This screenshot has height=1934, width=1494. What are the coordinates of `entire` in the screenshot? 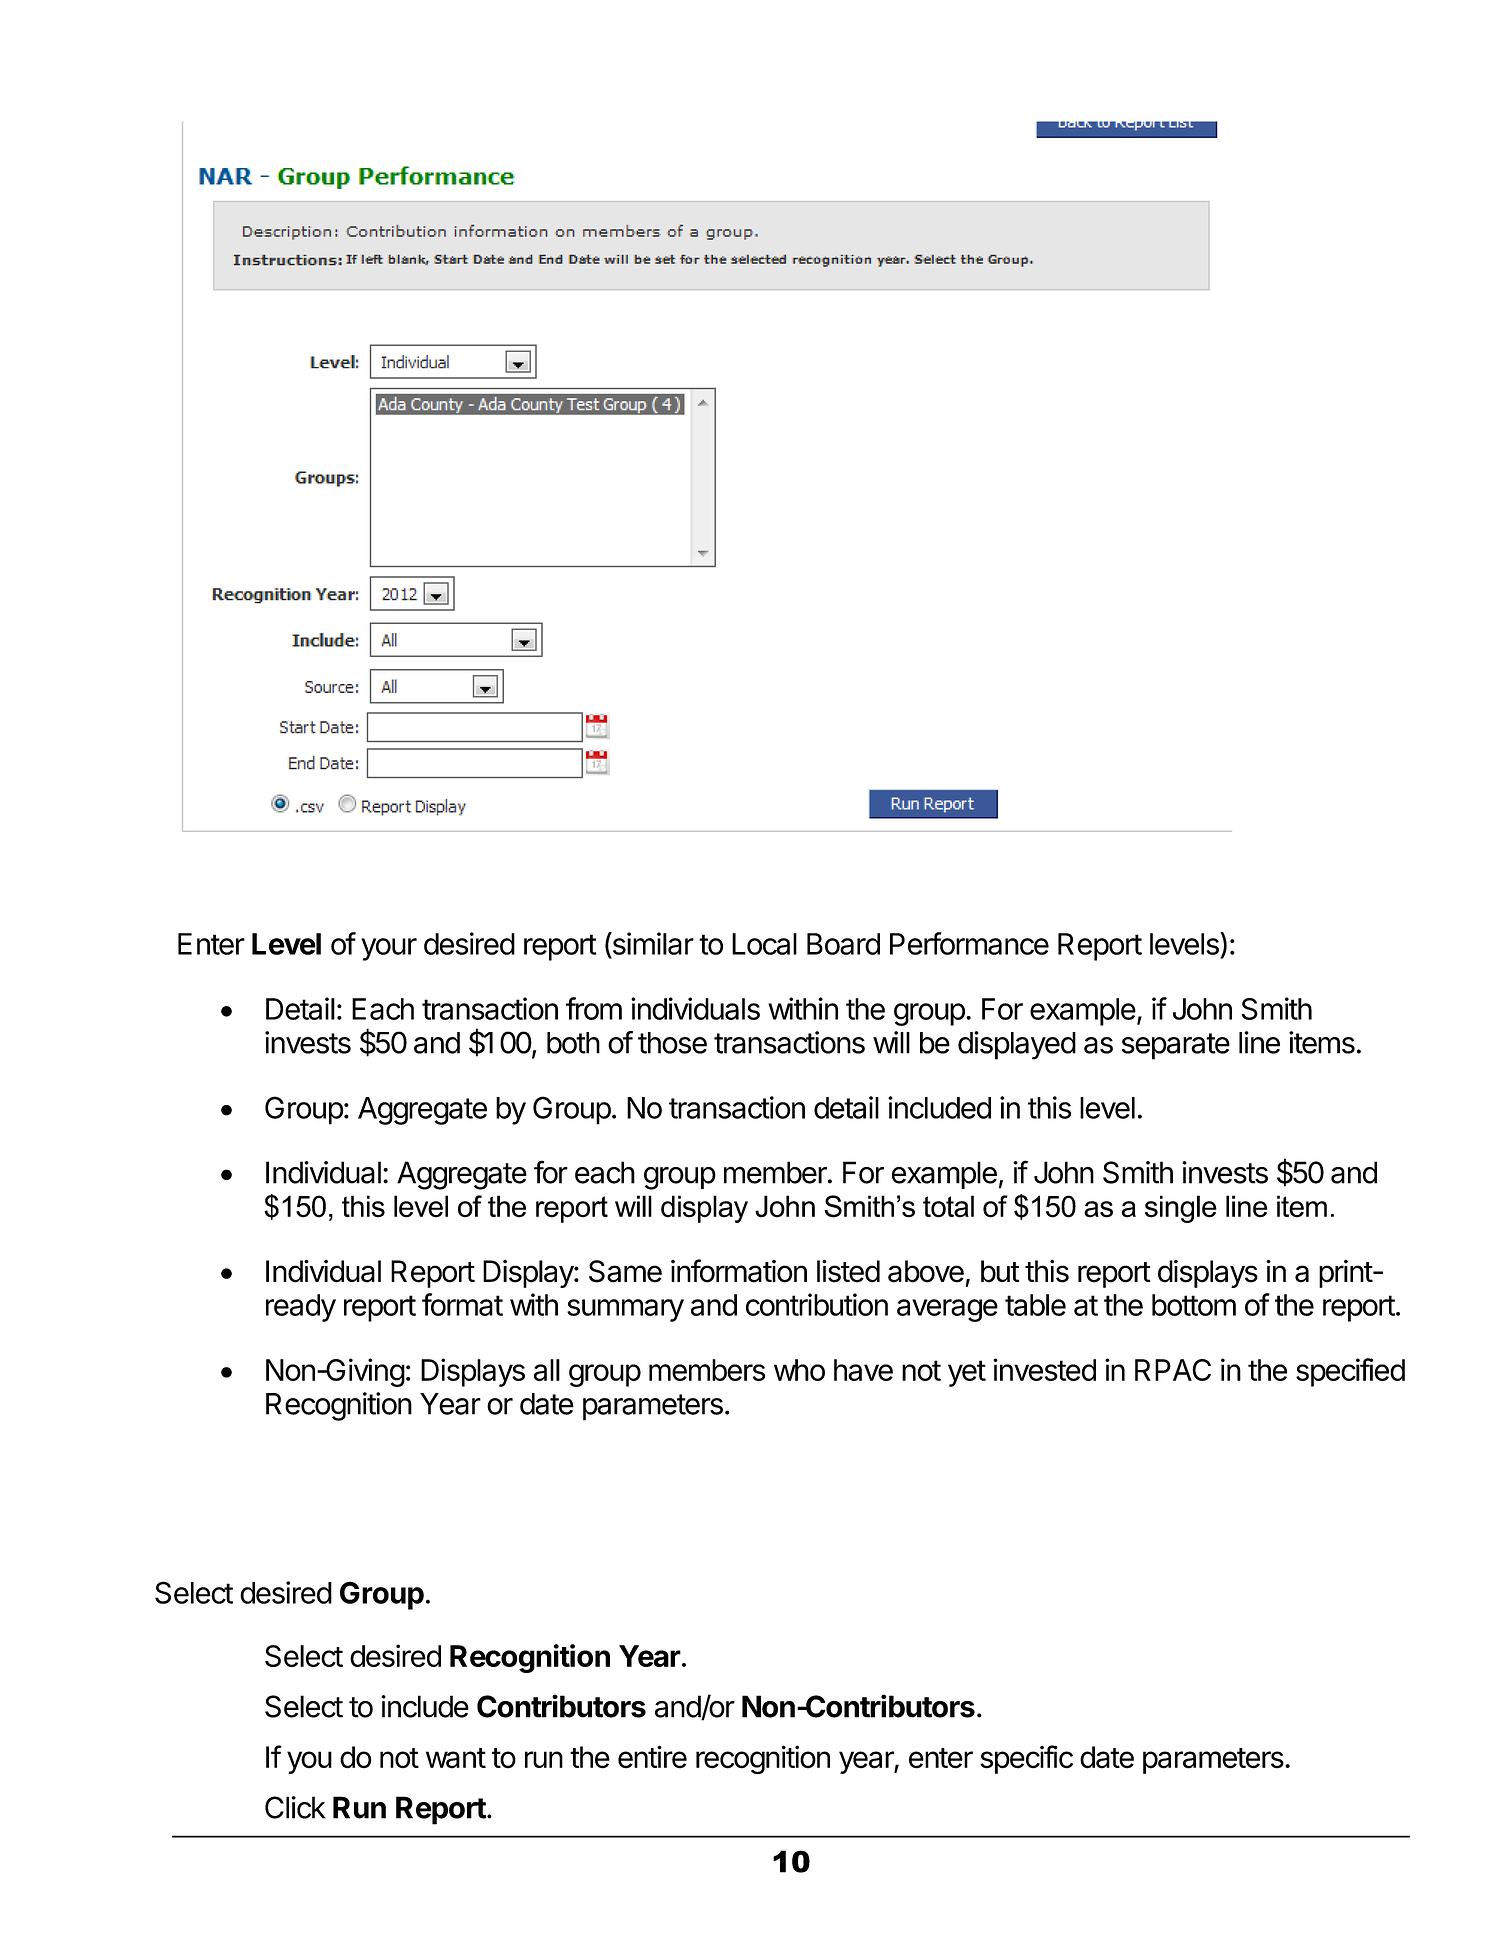 It's located at (652, 1757).
